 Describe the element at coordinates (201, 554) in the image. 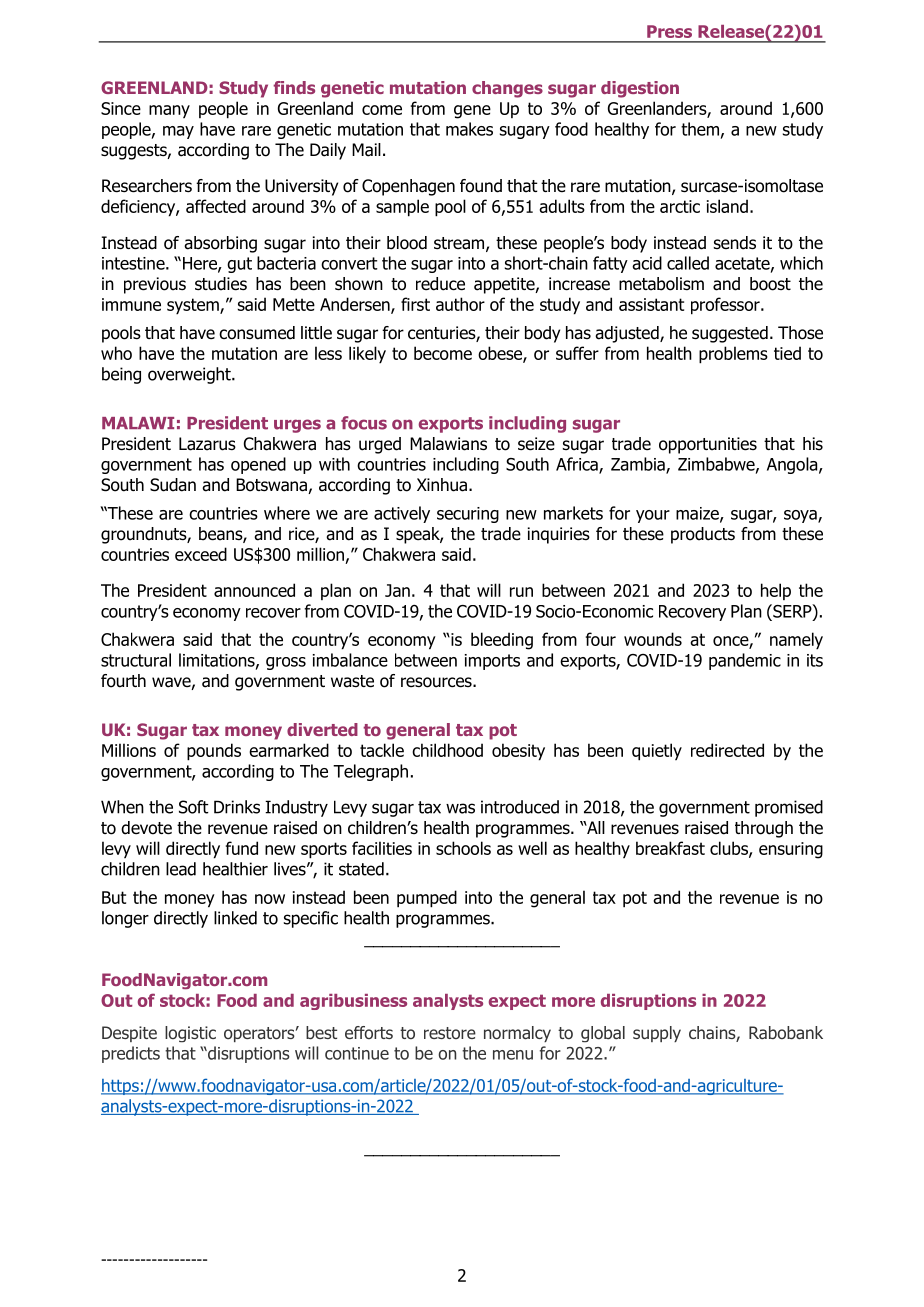

I see `exceed` at that location.
